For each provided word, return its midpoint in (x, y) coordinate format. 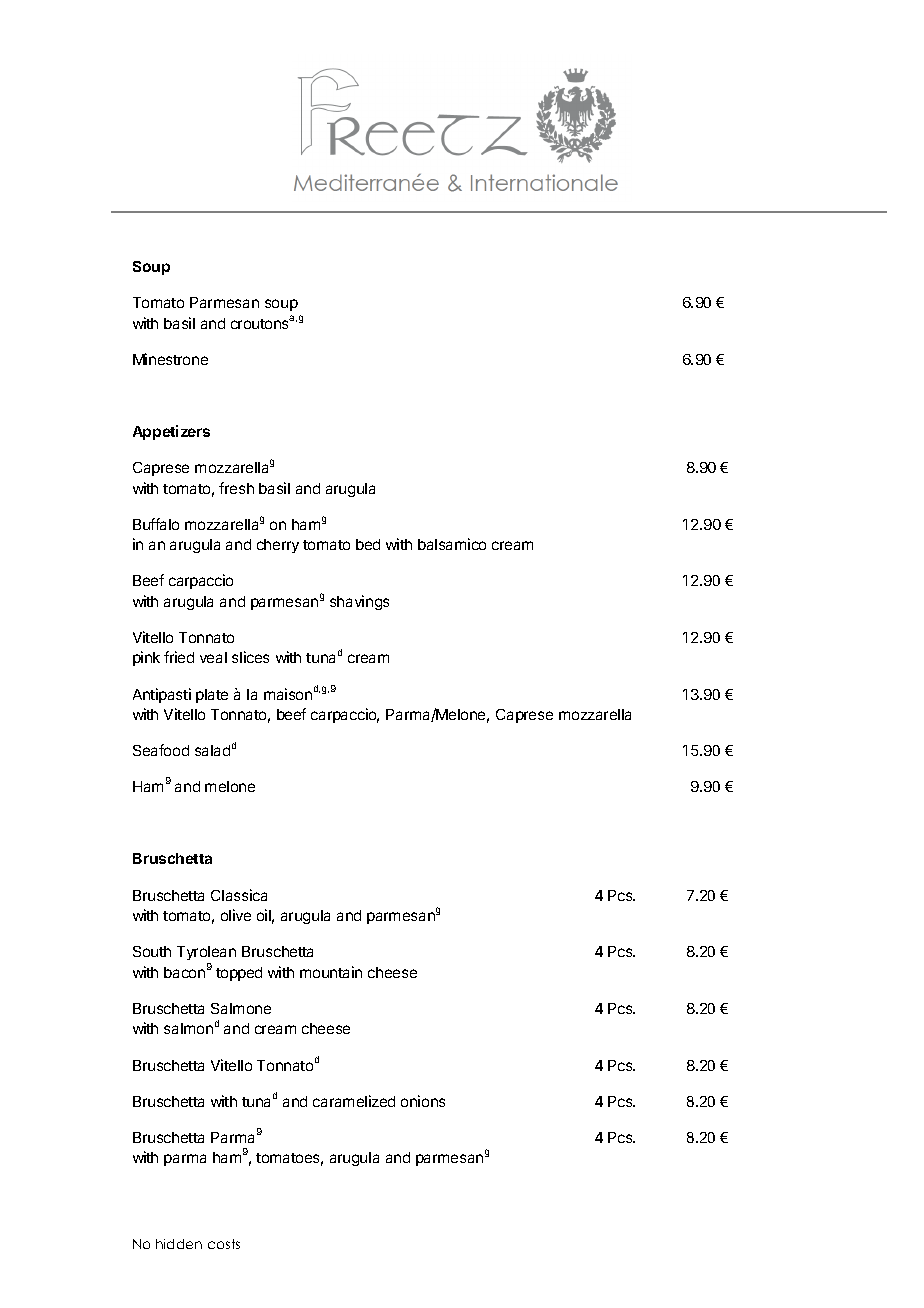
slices (250, 657)
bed (368, 544)
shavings (359, 602)
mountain (331, 972)
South (152, 951)
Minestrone (170, 359)
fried (179, 657)
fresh (236, 488)
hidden (179, 1244)
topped (239, 974)
